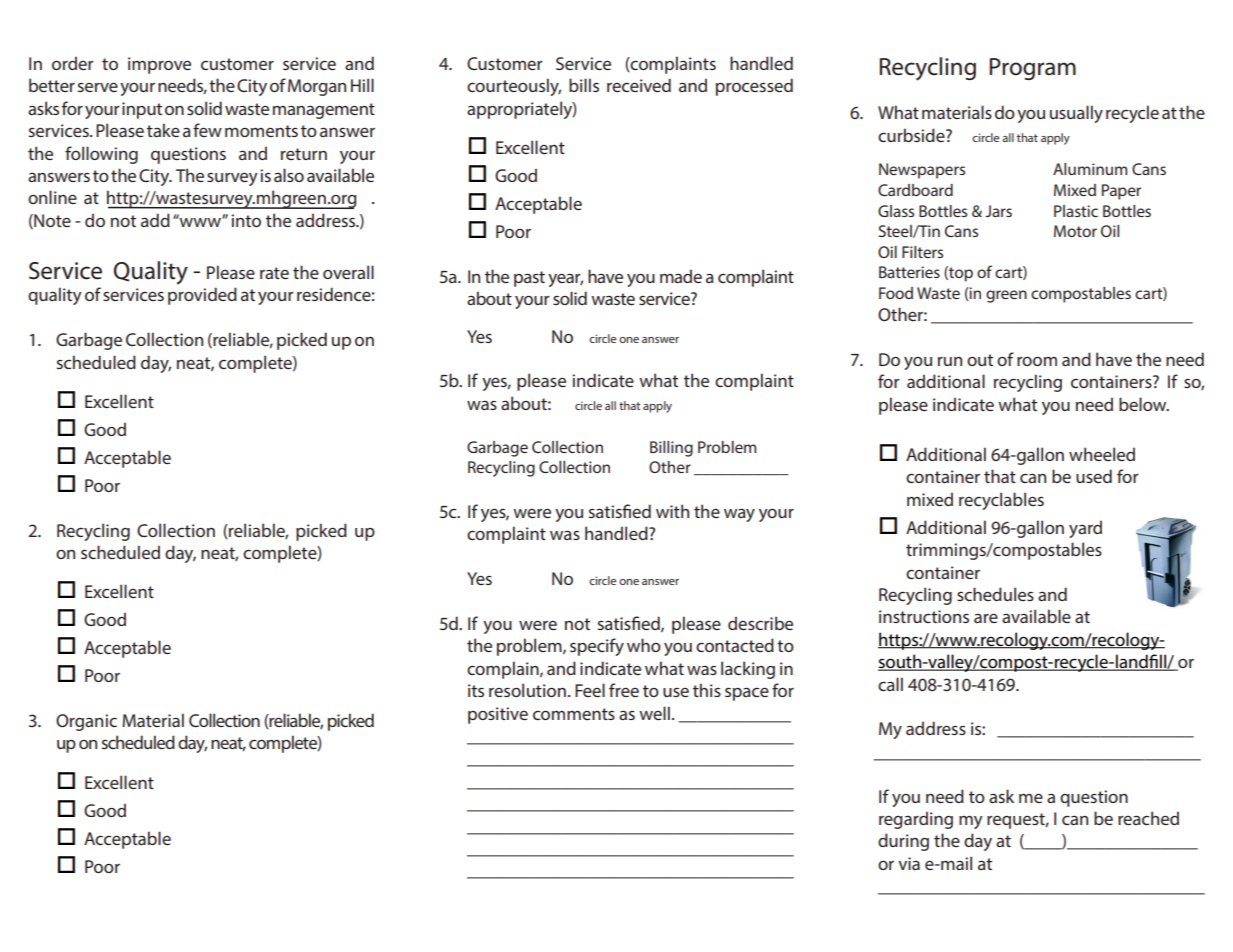  Describe the element at coordinates (671, 449) in the document. I see `Billing` at that location.
